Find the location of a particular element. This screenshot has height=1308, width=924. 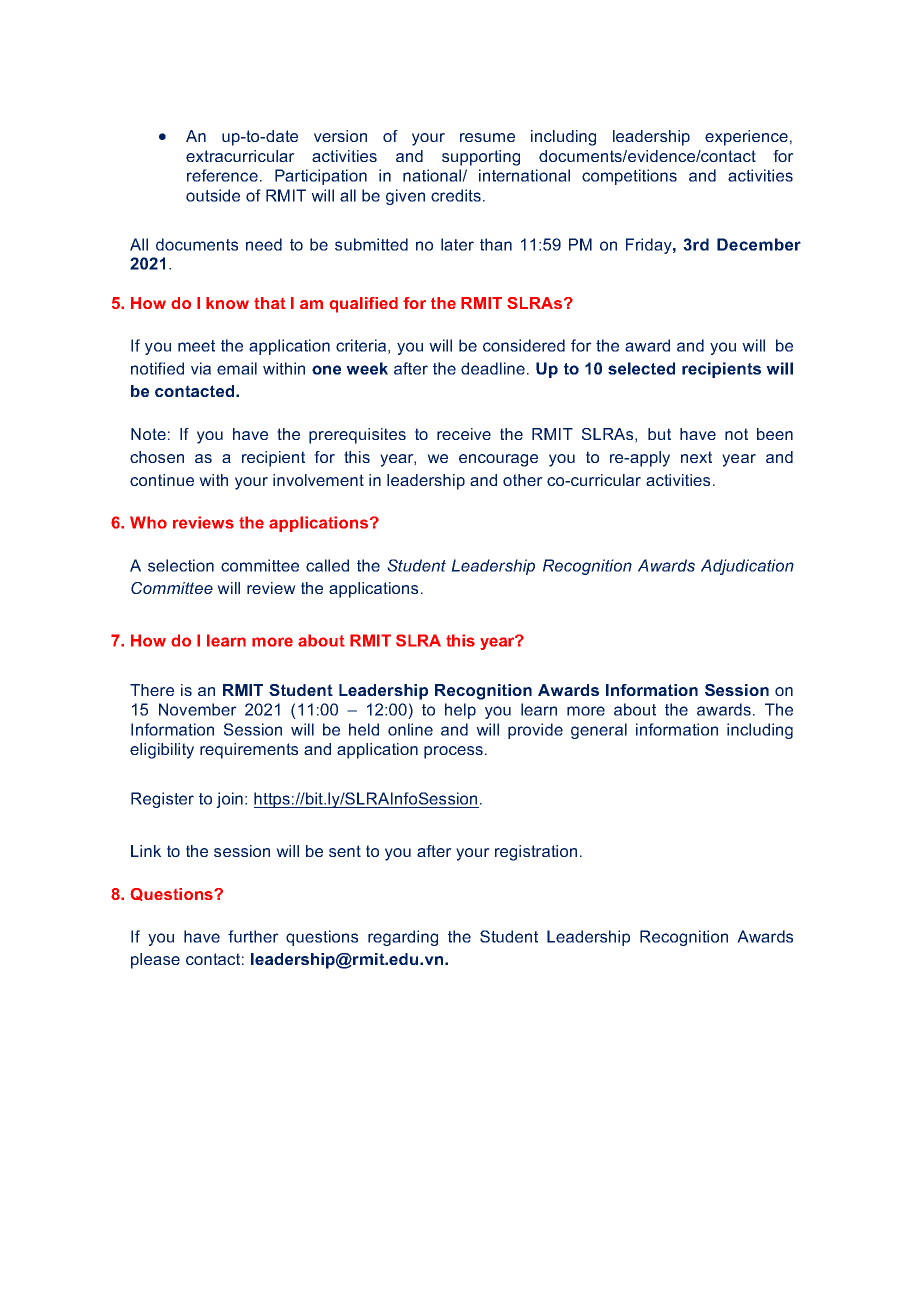

Adjudication is located at coordinates (747, 567).
